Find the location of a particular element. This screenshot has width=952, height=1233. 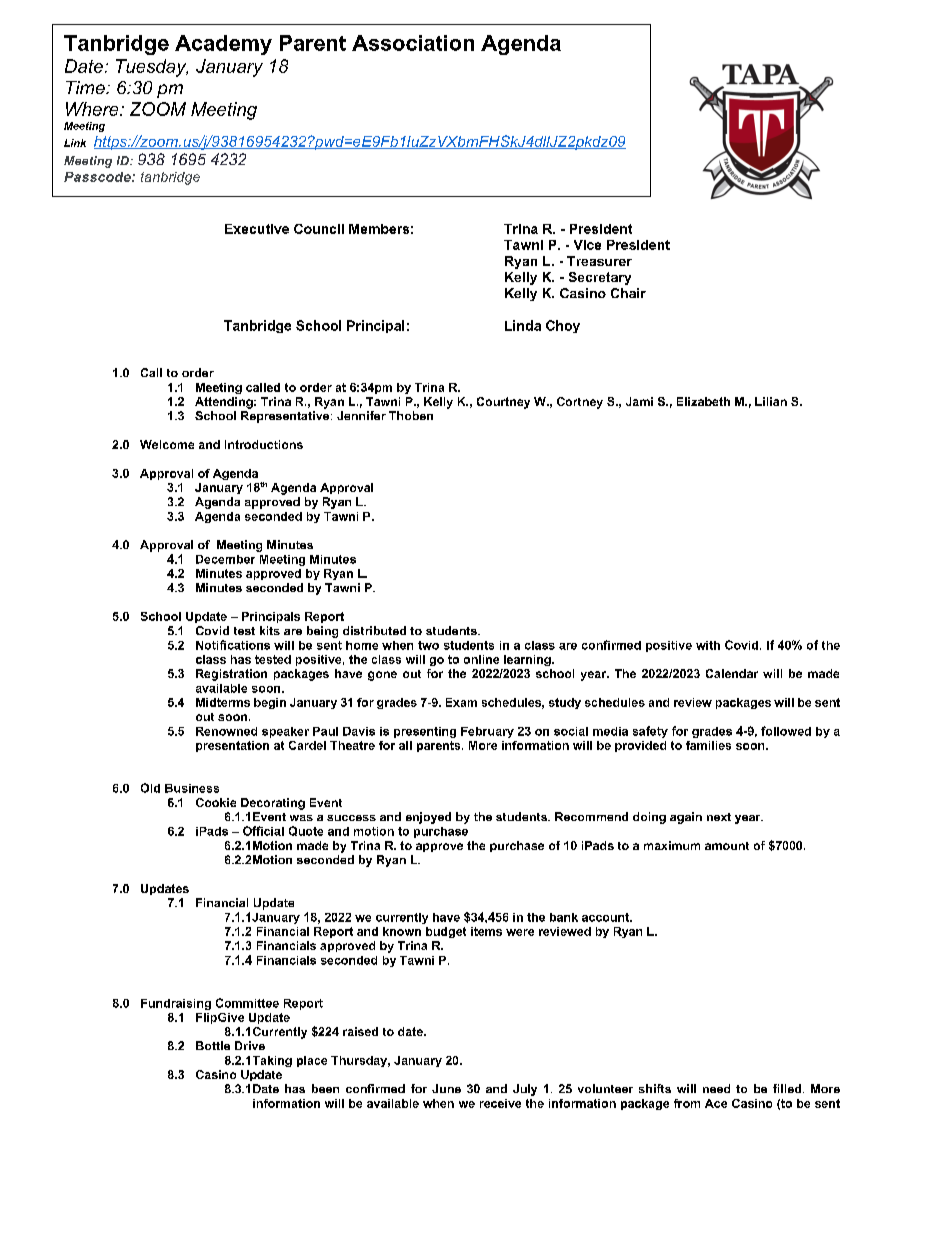

December is located at coordinates (225, 559).
